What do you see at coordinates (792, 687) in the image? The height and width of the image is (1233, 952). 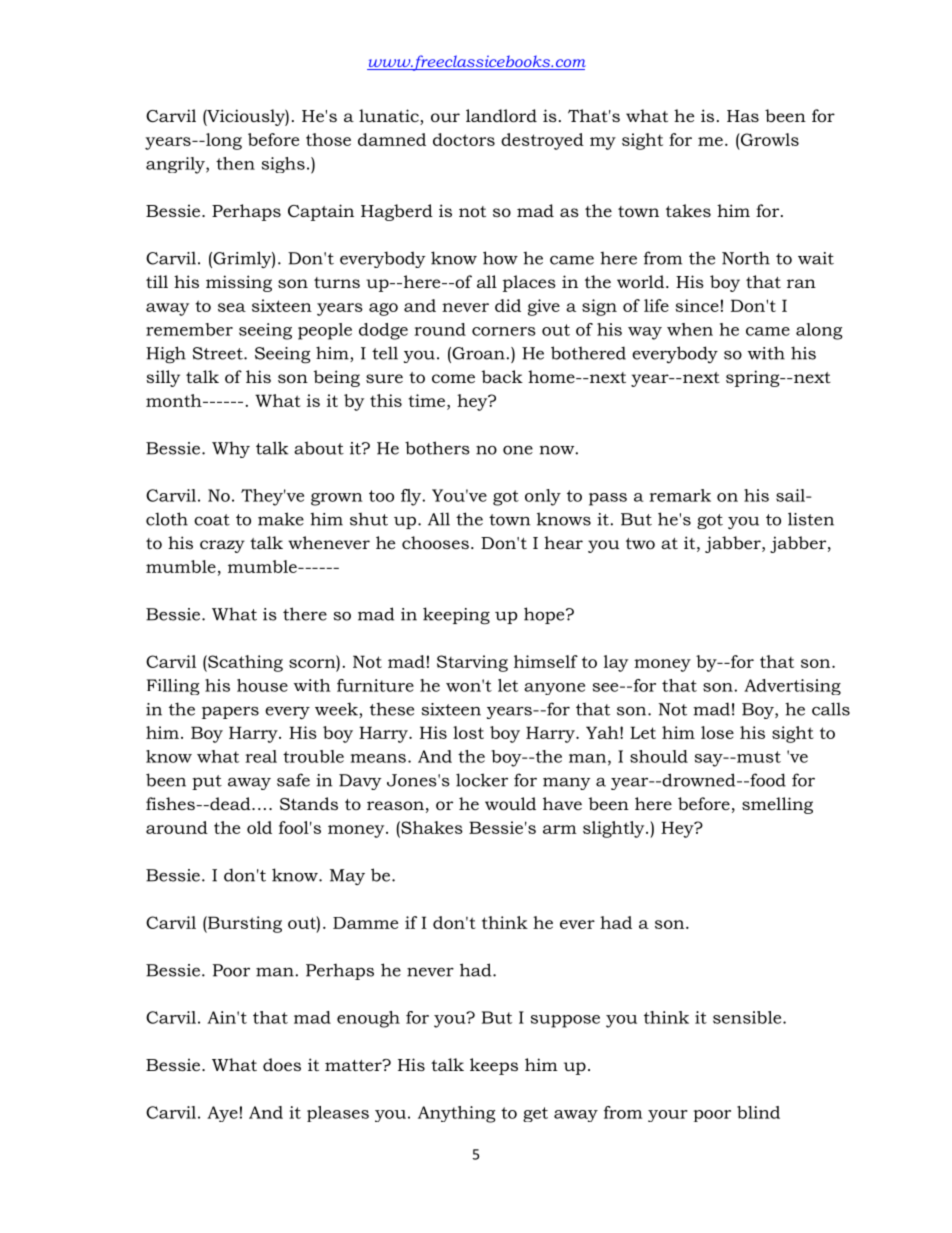 I see `Advertising` at bounding box center [792, 687].
